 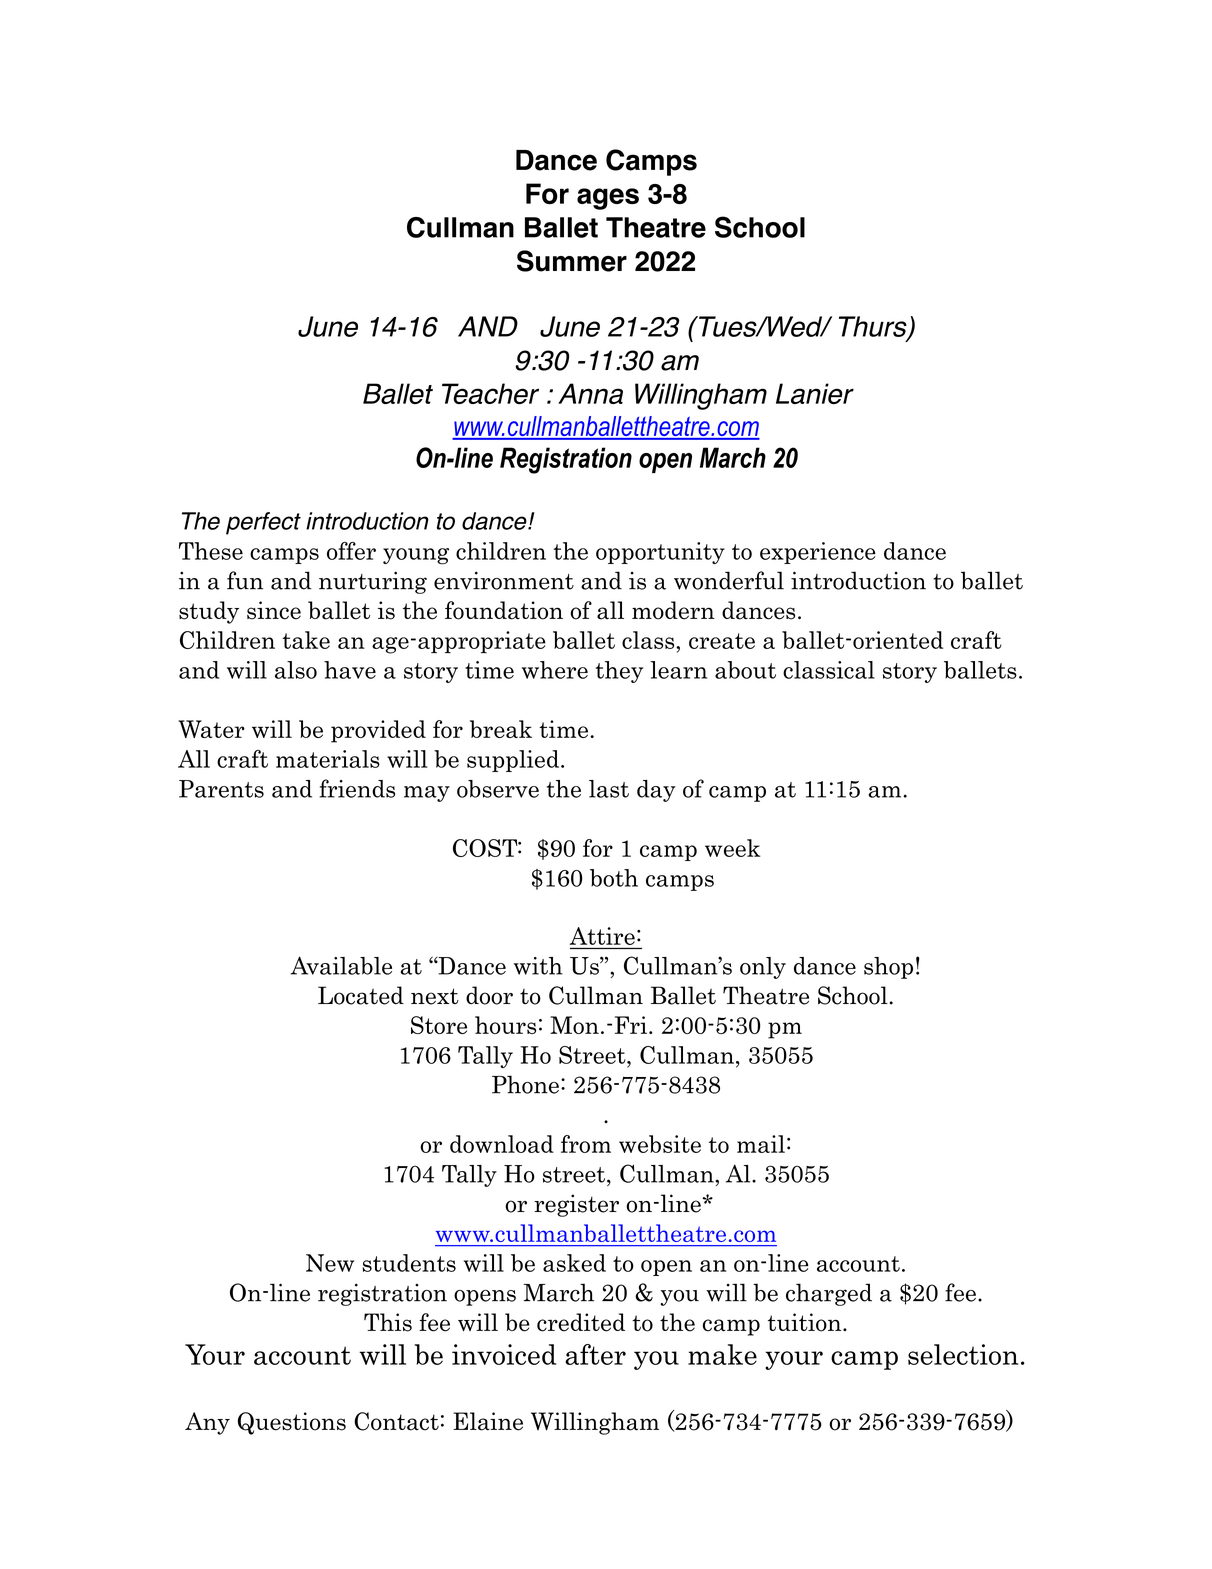 What do you see at coordinates (608, 199) in the screenshot?
I see `ages` at bounding box center [608, 199].
